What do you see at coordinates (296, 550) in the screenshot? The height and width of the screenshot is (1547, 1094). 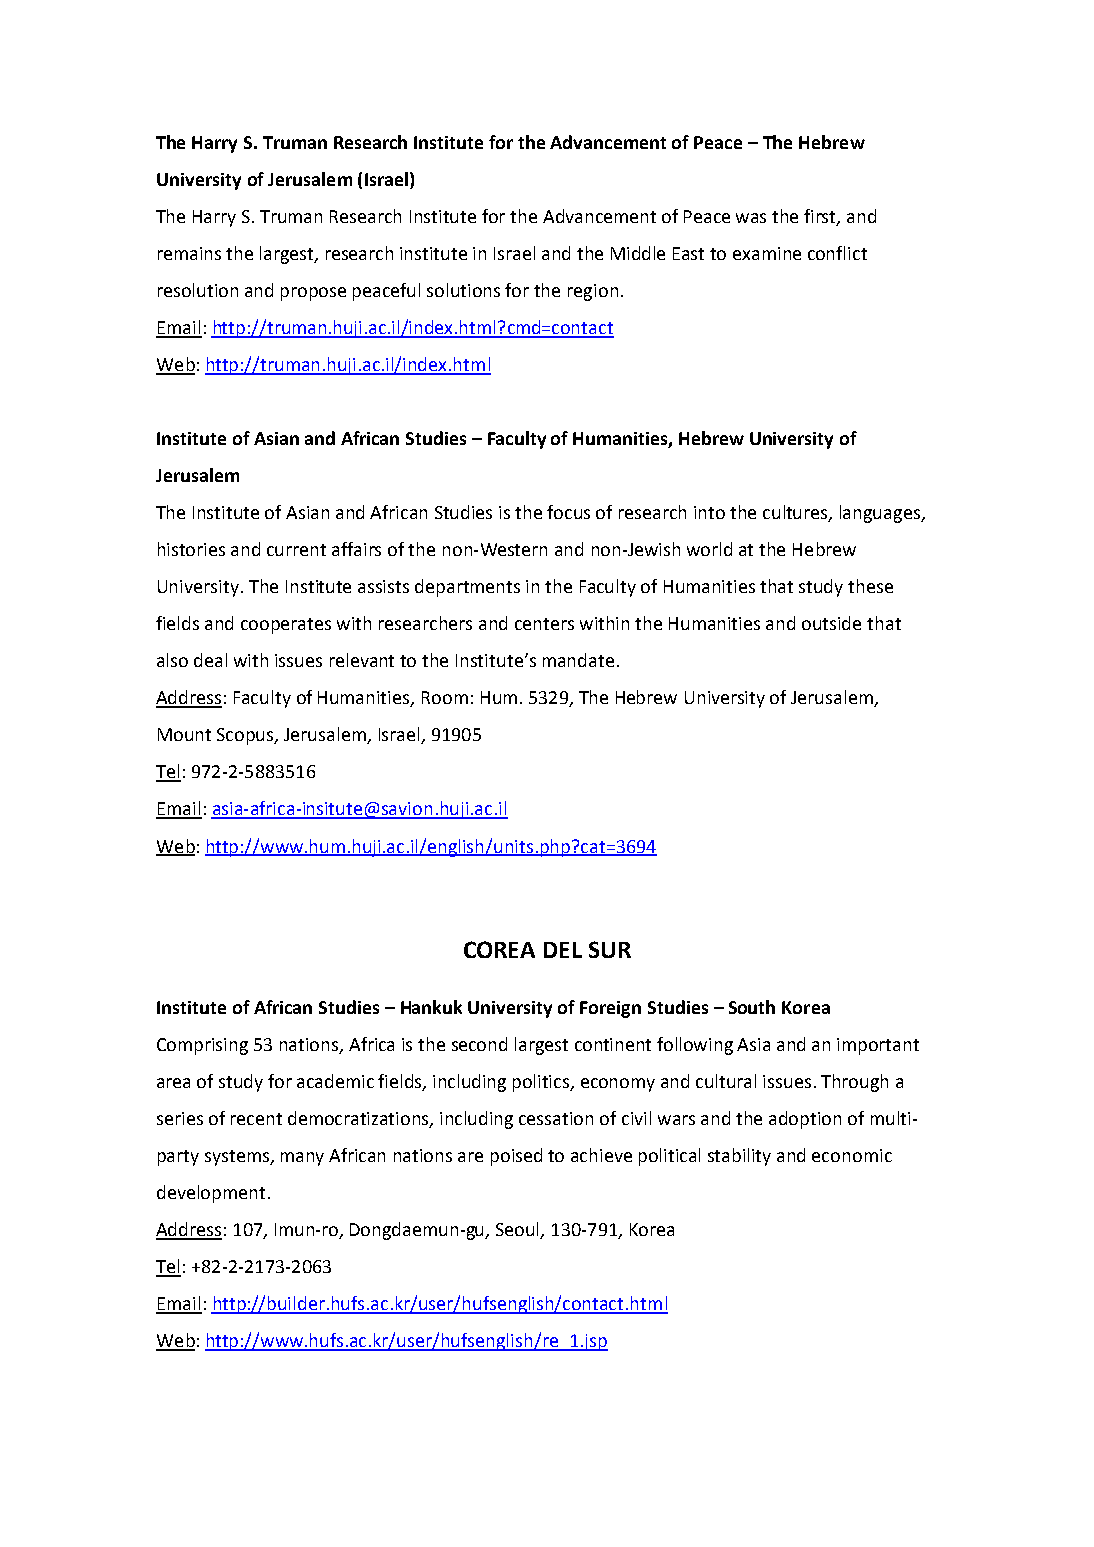 I see `current` at bounding box center [296, 550].
